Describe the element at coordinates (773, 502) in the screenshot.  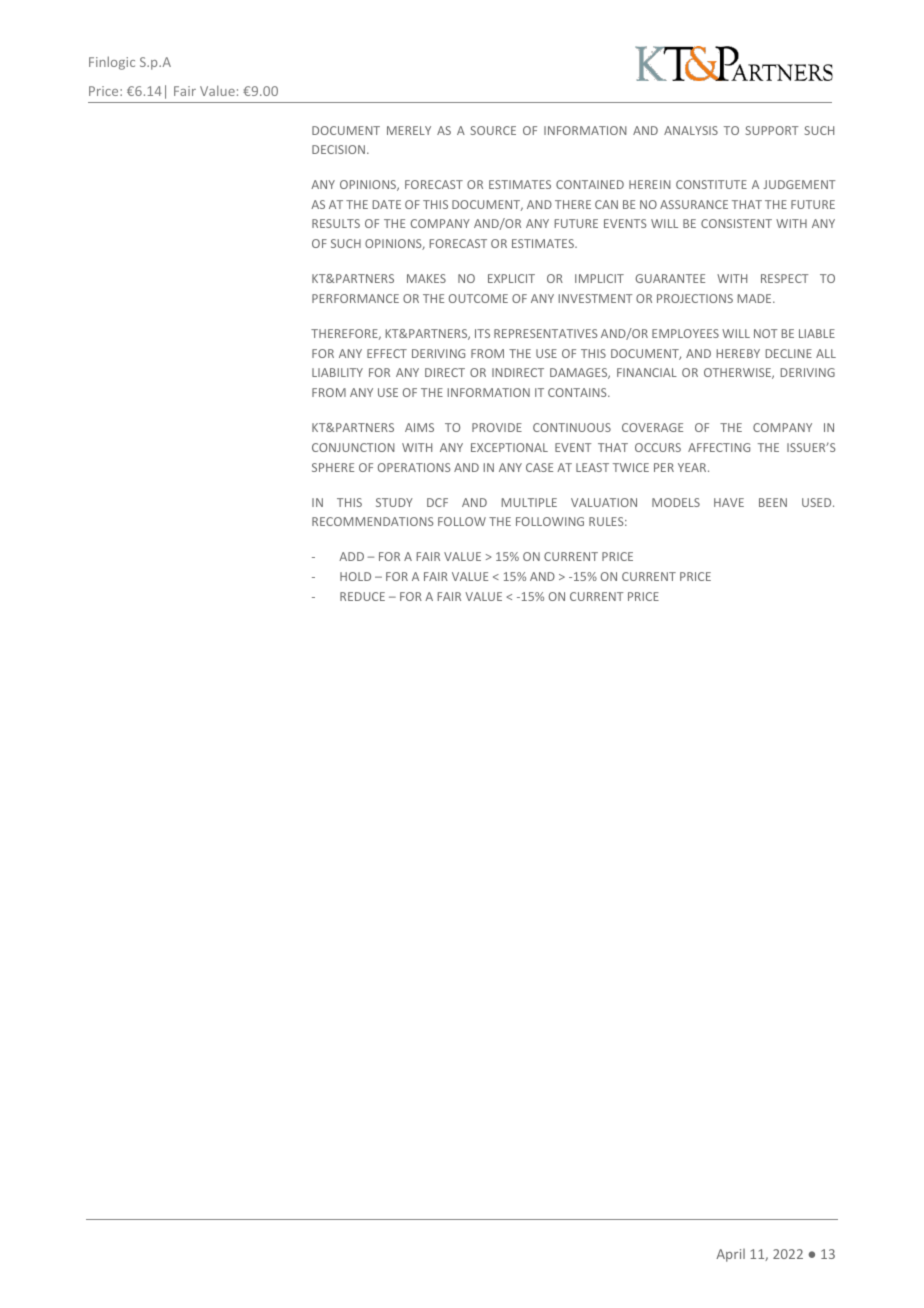
I see `BEEN` at that location.
